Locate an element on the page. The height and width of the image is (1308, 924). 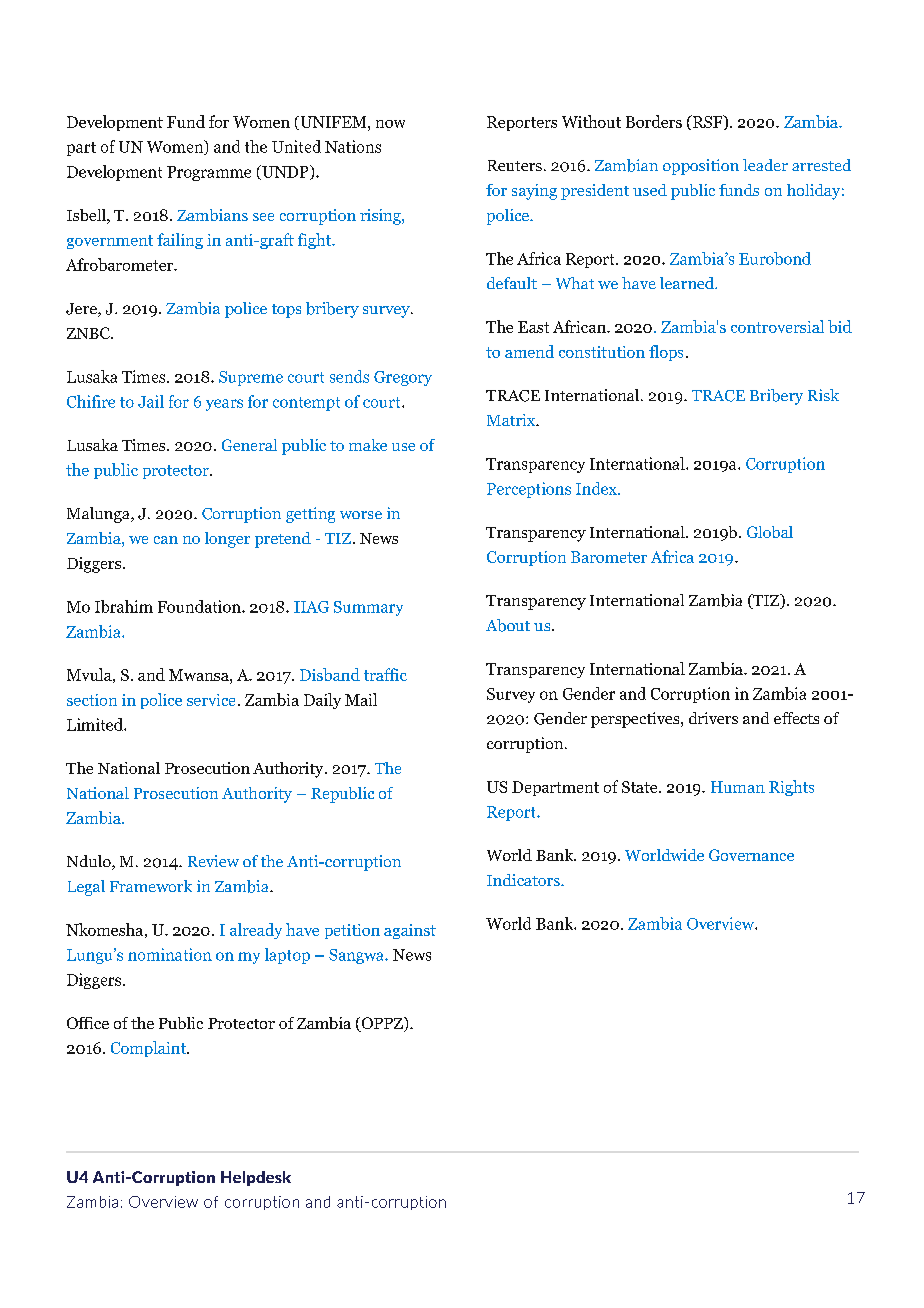
Helpdesk is located at coordinates (256, 1178).
